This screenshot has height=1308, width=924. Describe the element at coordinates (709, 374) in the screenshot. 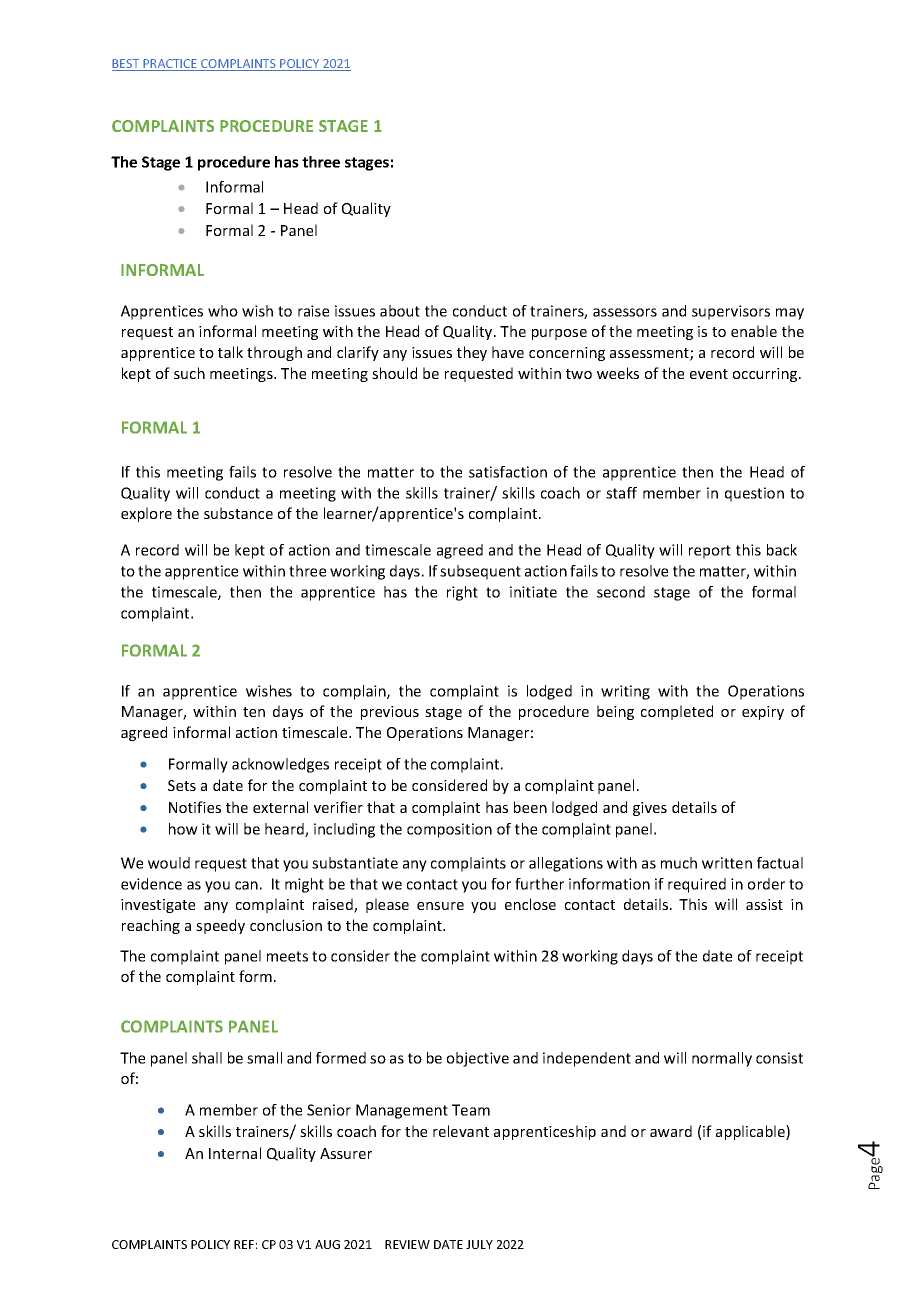

I see `event` at that location.
